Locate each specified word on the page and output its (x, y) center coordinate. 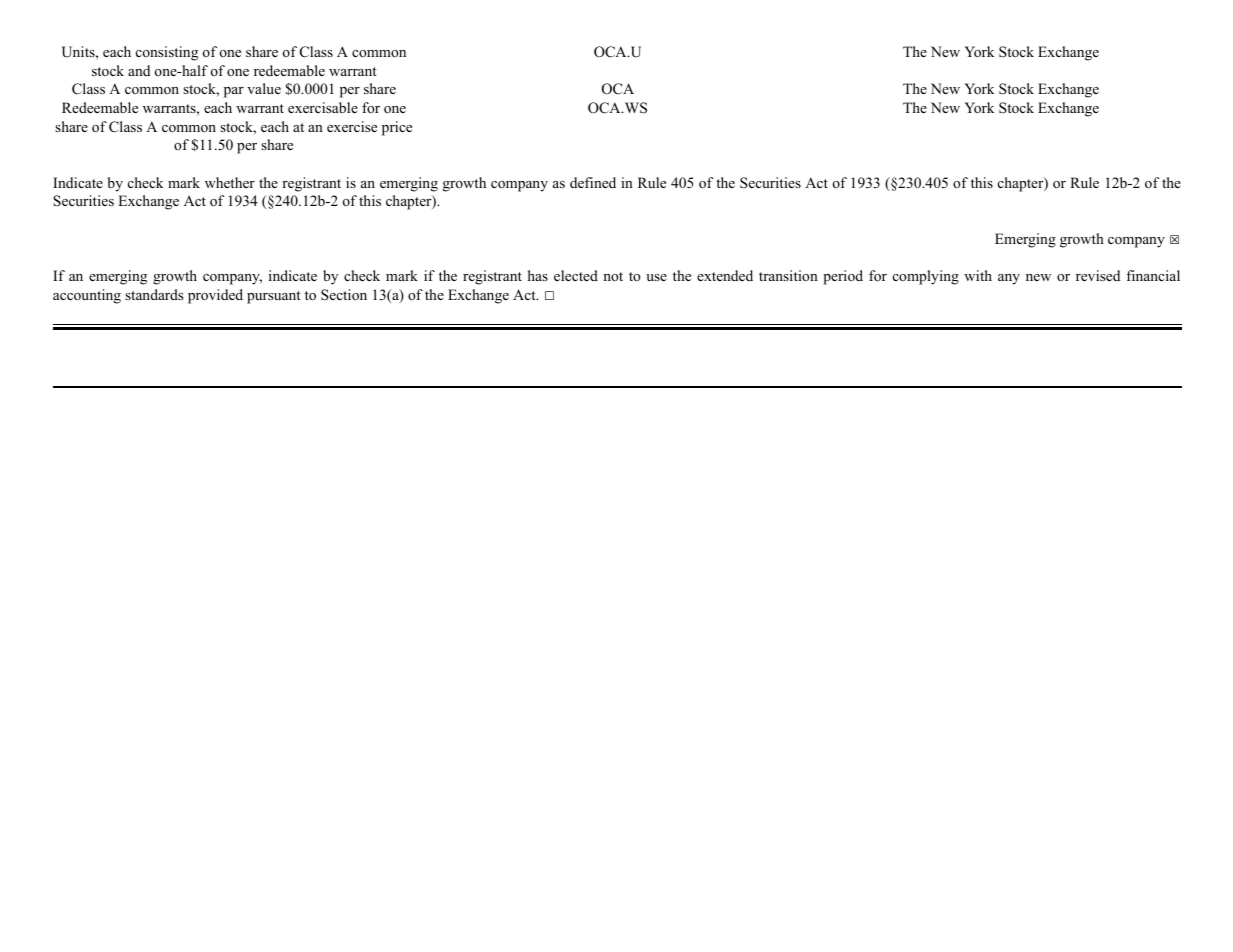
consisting (167, 53)
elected (576, 275)
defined (593, 182)
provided (215, 296)
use (656, 277)
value (264, 88)
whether (230, 182)
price (397, 128)
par (234, 92)
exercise (352, 126)
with (978, 275)
